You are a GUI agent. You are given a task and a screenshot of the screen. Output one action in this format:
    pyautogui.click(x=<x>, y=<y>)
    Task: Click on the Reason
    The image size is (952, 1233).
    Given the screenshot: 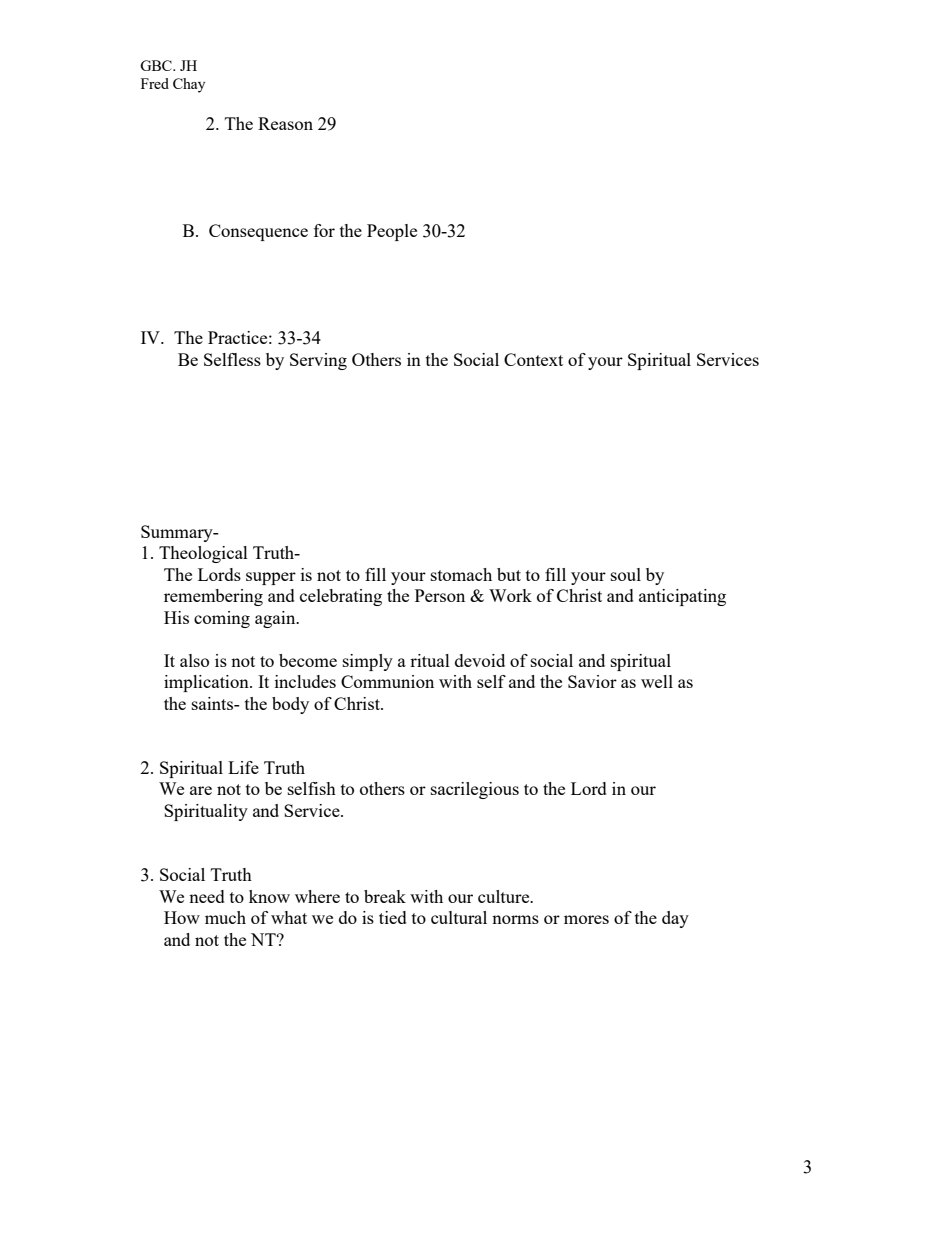 What is the action you would take?
    pyautogui.click(x=285, y=123)
